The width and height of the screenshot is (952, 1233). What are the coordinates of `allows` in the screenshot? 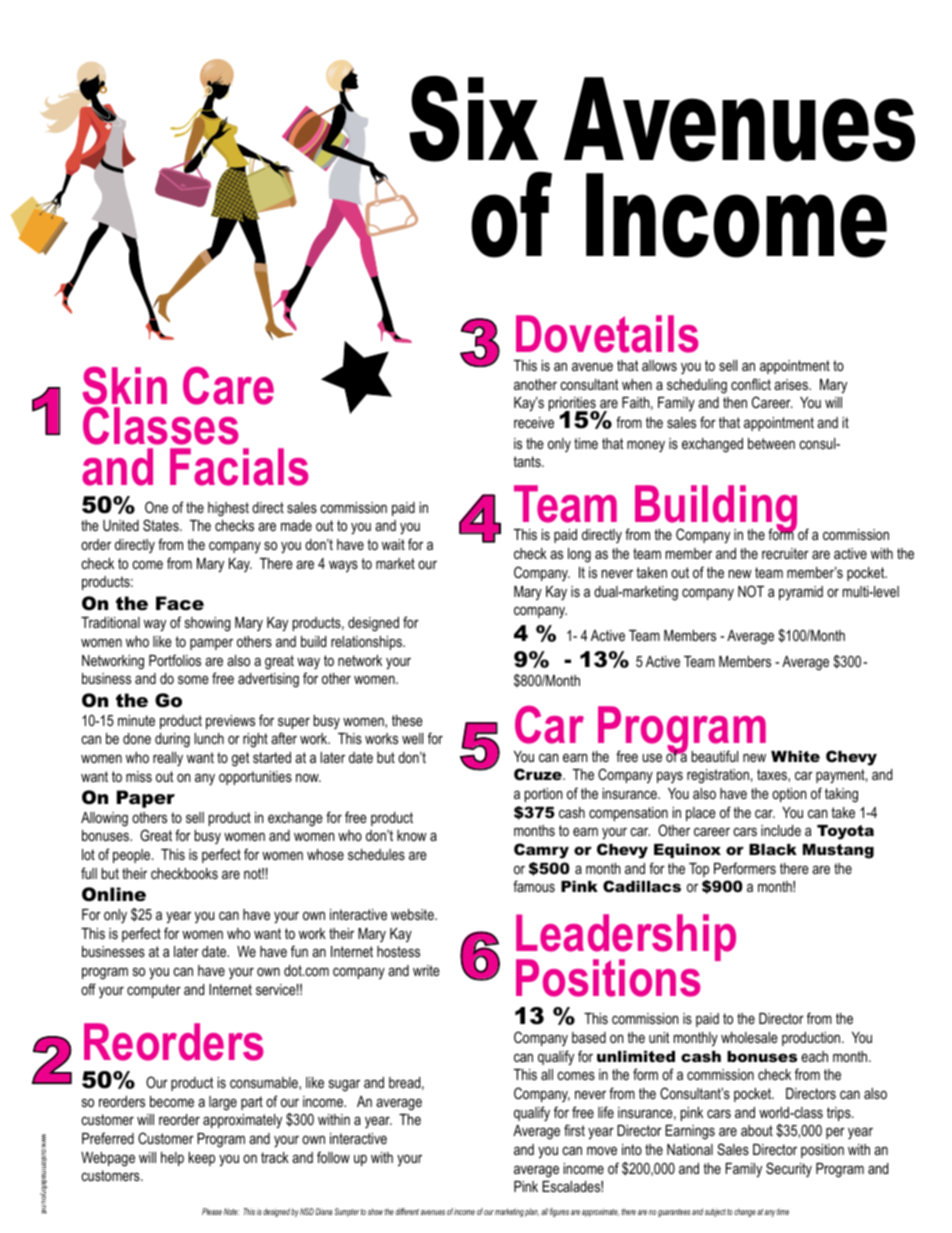 It's located at (659, 365).
